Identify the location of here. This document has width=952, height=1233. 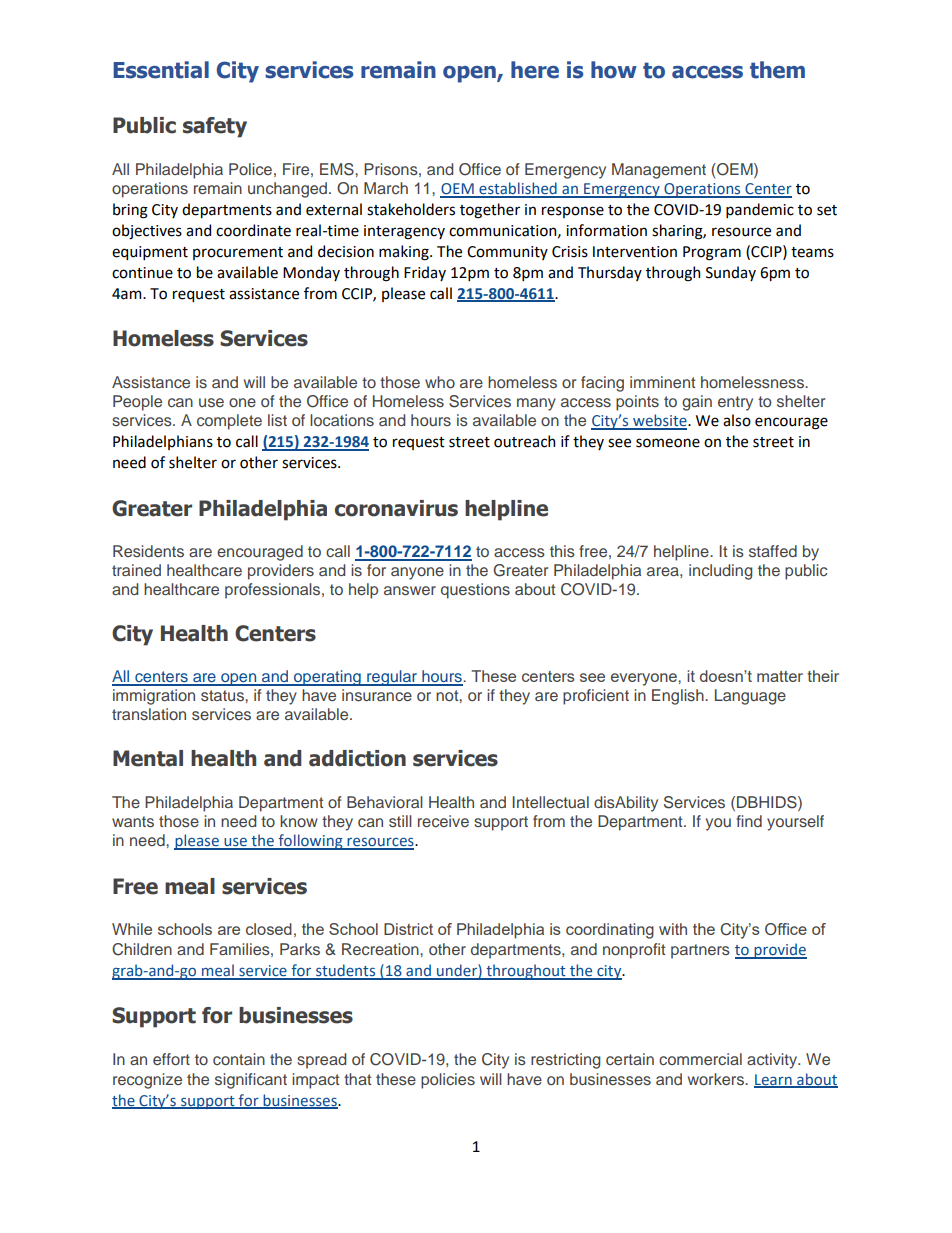
(535, 70).
